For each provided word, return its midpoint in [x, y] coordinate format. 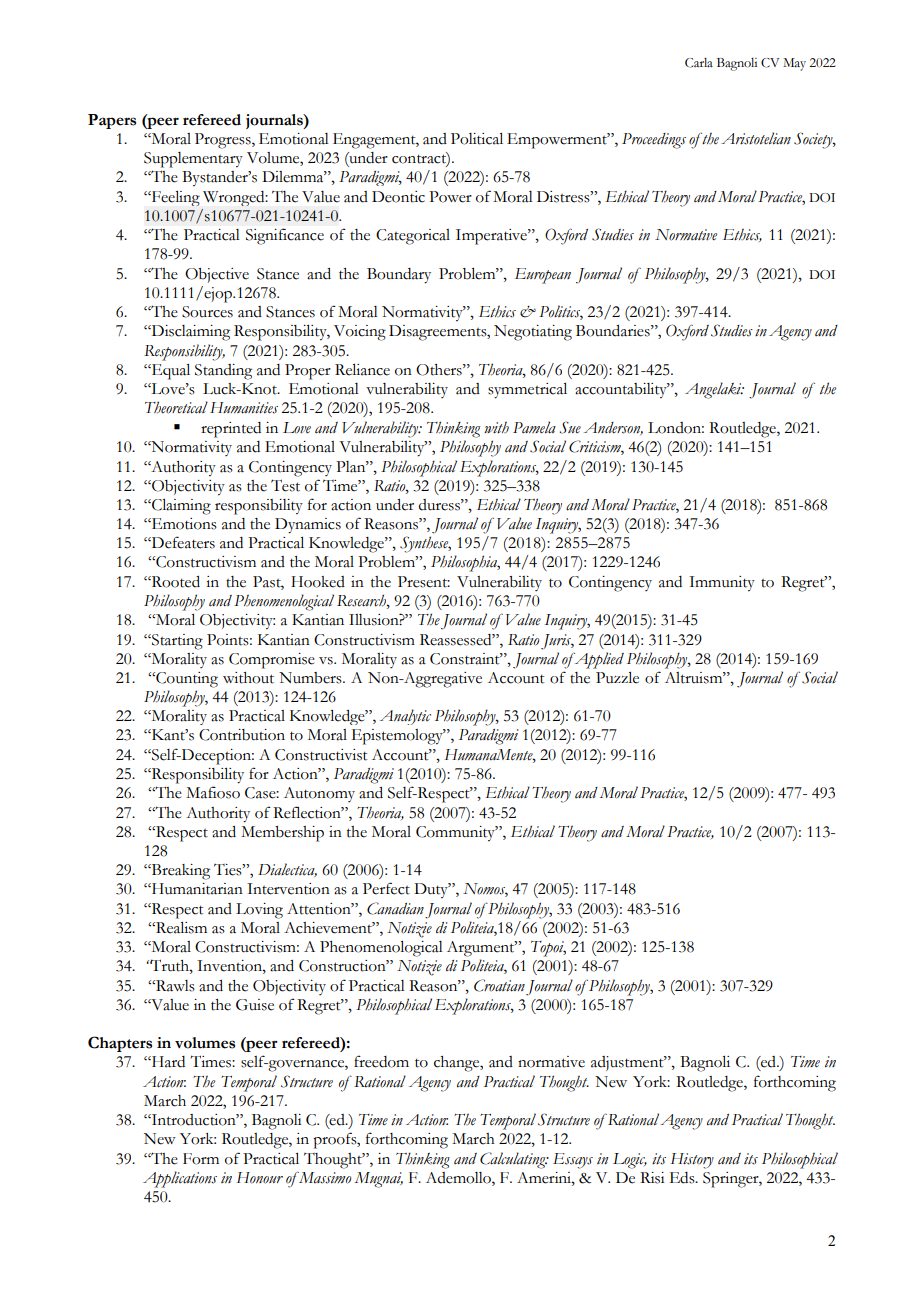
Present [424, 582]
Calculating [514, 1160]
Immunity [722, 584]
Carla [699, 63]
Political [477, 139]
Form [201, 1159]
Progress [224, 141]
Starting [176, 642]
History [692, 1161]
